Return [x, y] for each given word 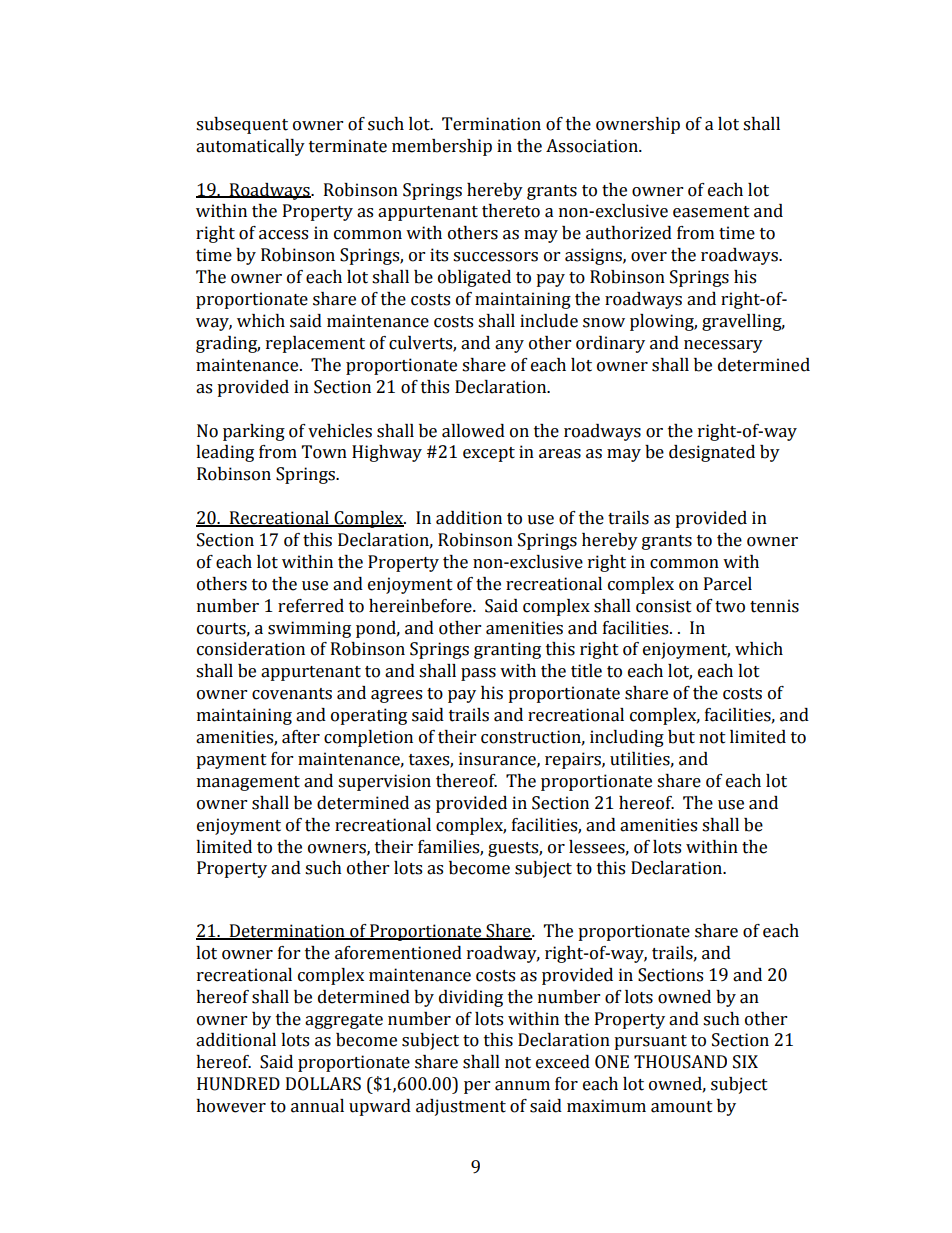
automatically [250, 147]
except [489, 454]
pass [478, 674]
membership [442, 147]
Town [324, 452]
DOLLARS [323, 1084]
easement [711, 212]
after [301, 737]
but [681, 737]
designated [712, 453]
